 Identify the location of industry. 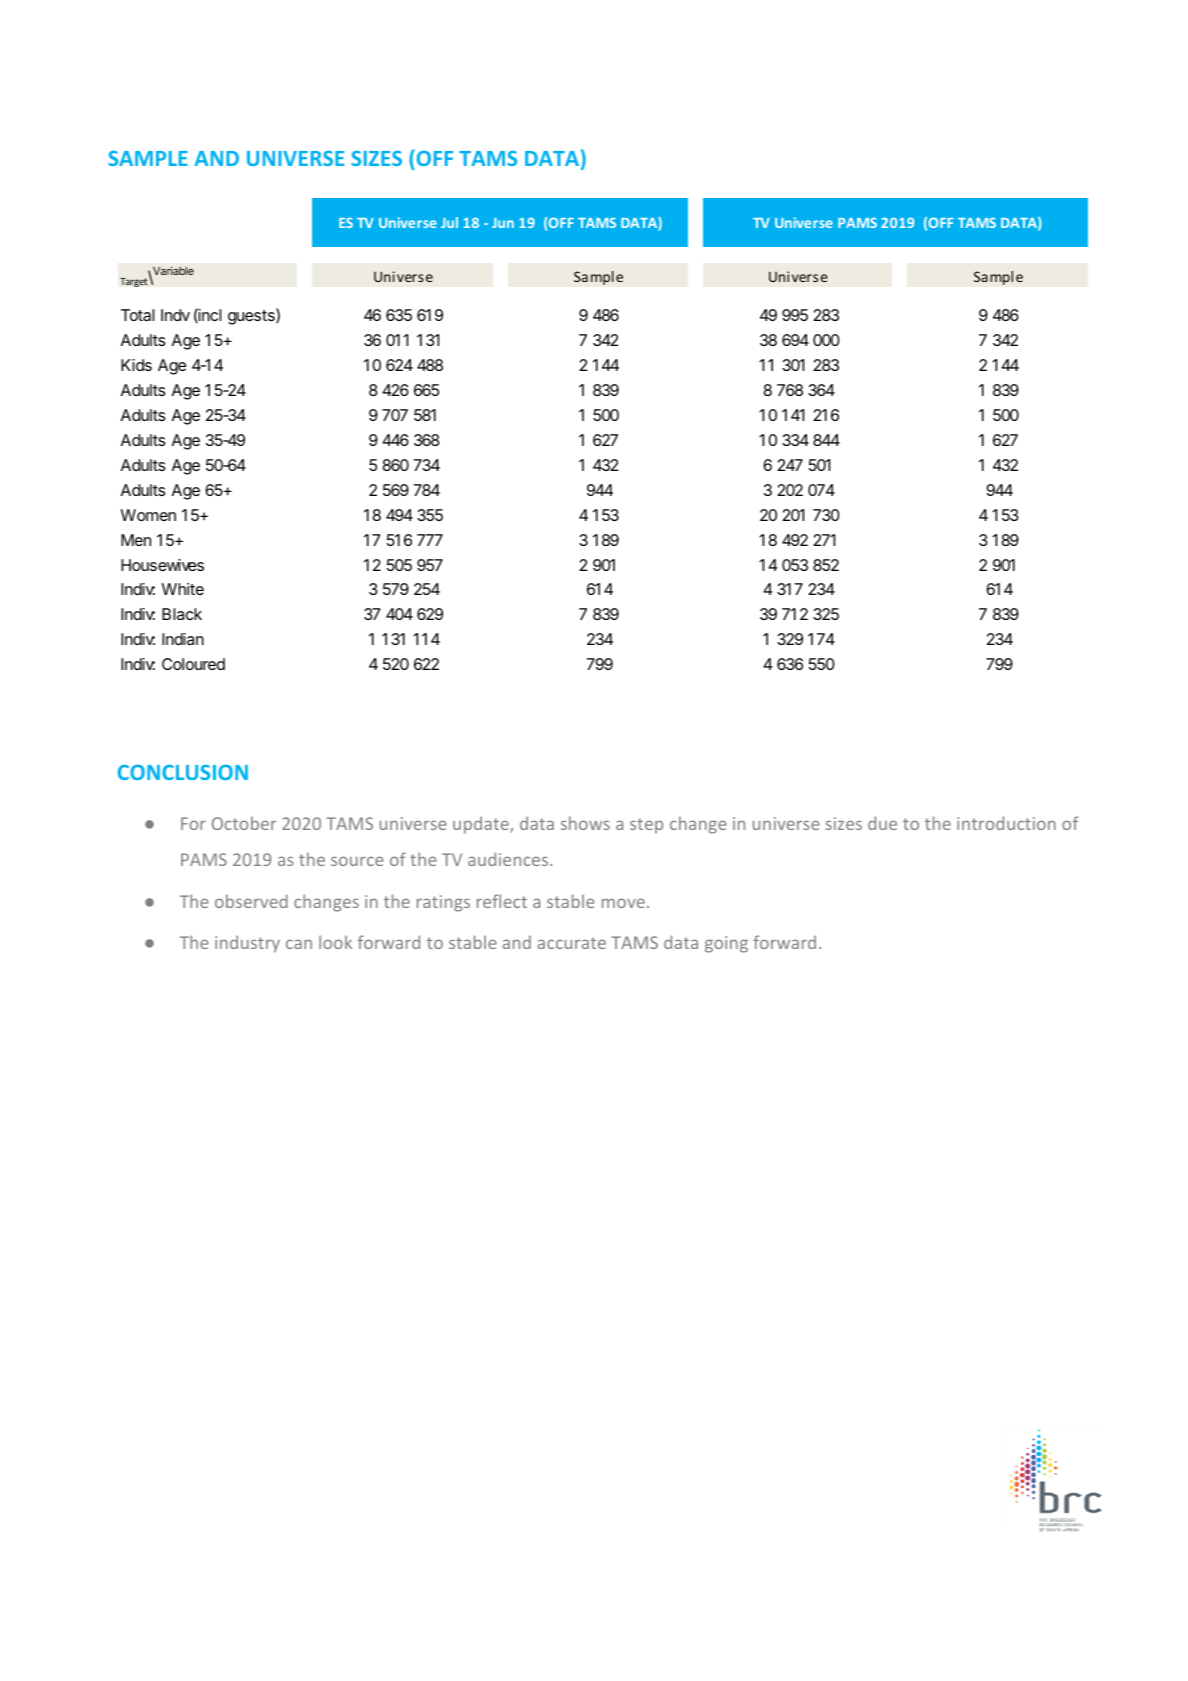
(247, 944).
